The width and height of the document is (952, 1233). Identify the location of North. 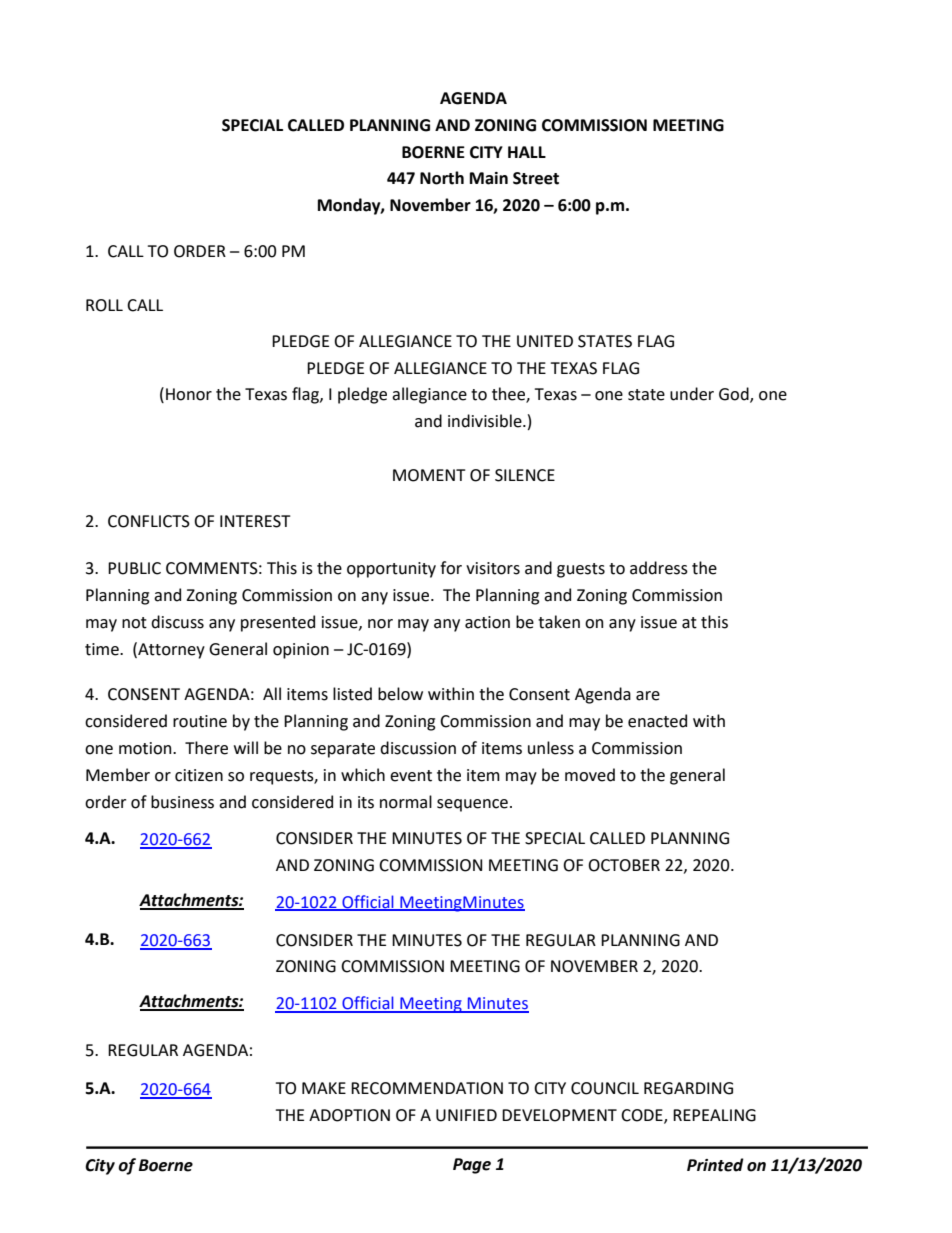
(442, 178).
